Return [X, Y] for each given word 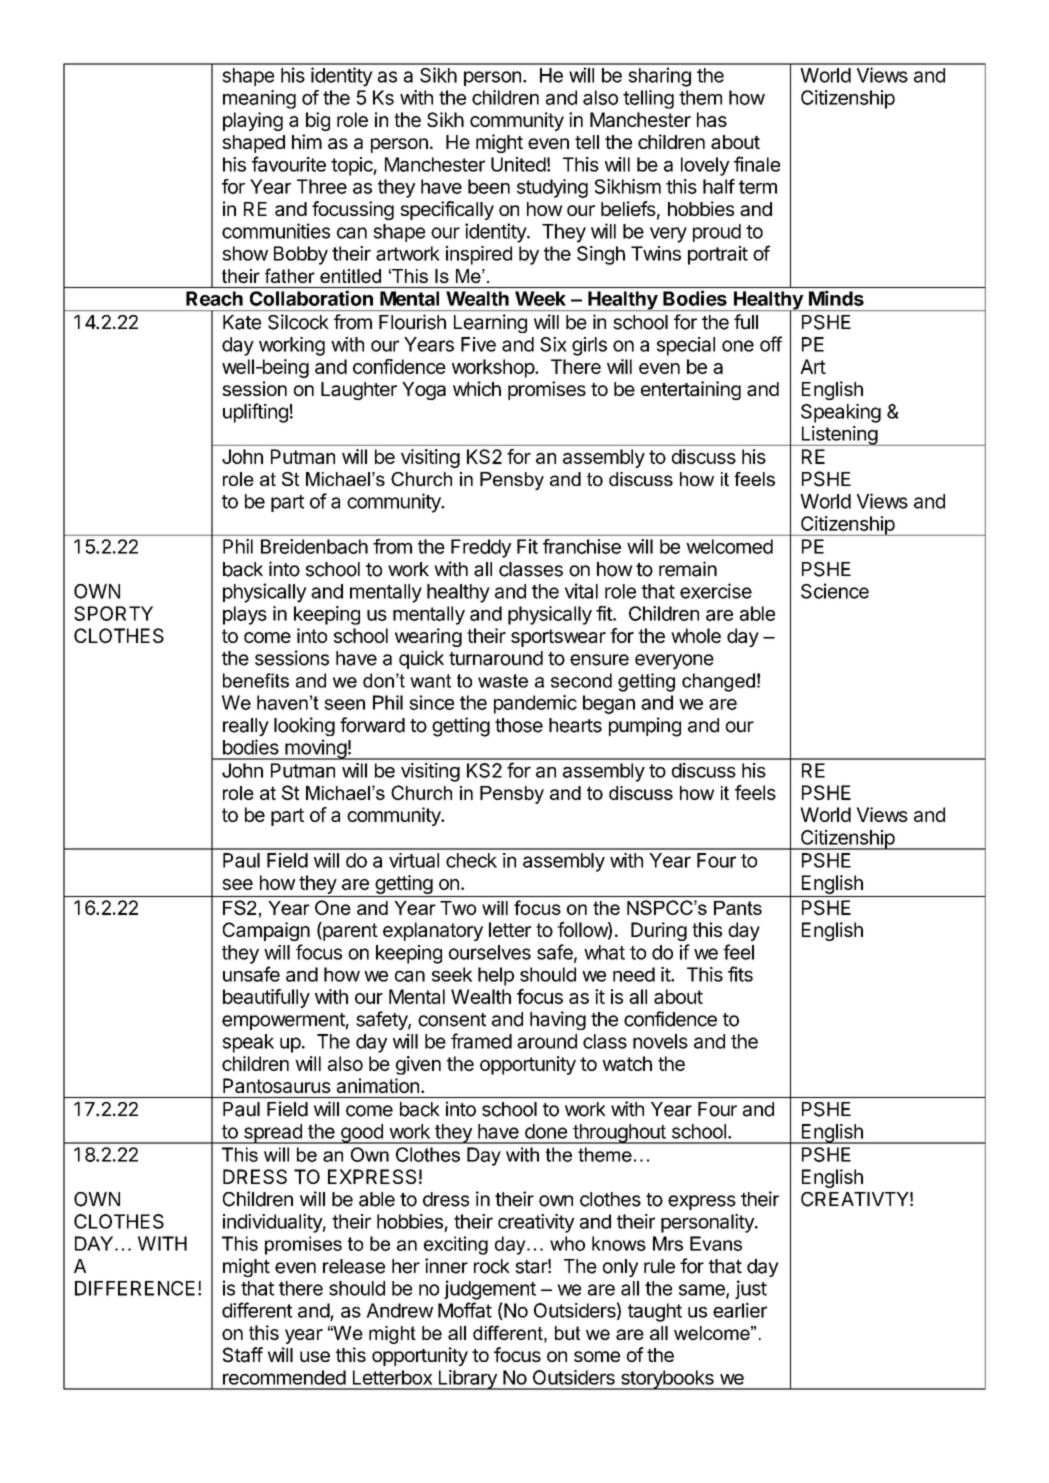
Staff [243, 1355]
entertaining [691, 390]
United [518, 164]
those [519, 725]
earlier [740, 1310]
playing [253, 121]
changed [718, 682]
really [246, 727]
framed [481, 1041]
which [477, 388]
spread [272, 1134]
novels [660, 1041]
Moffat [465, 1310]
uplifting [255, 413]
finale [757, 164]
